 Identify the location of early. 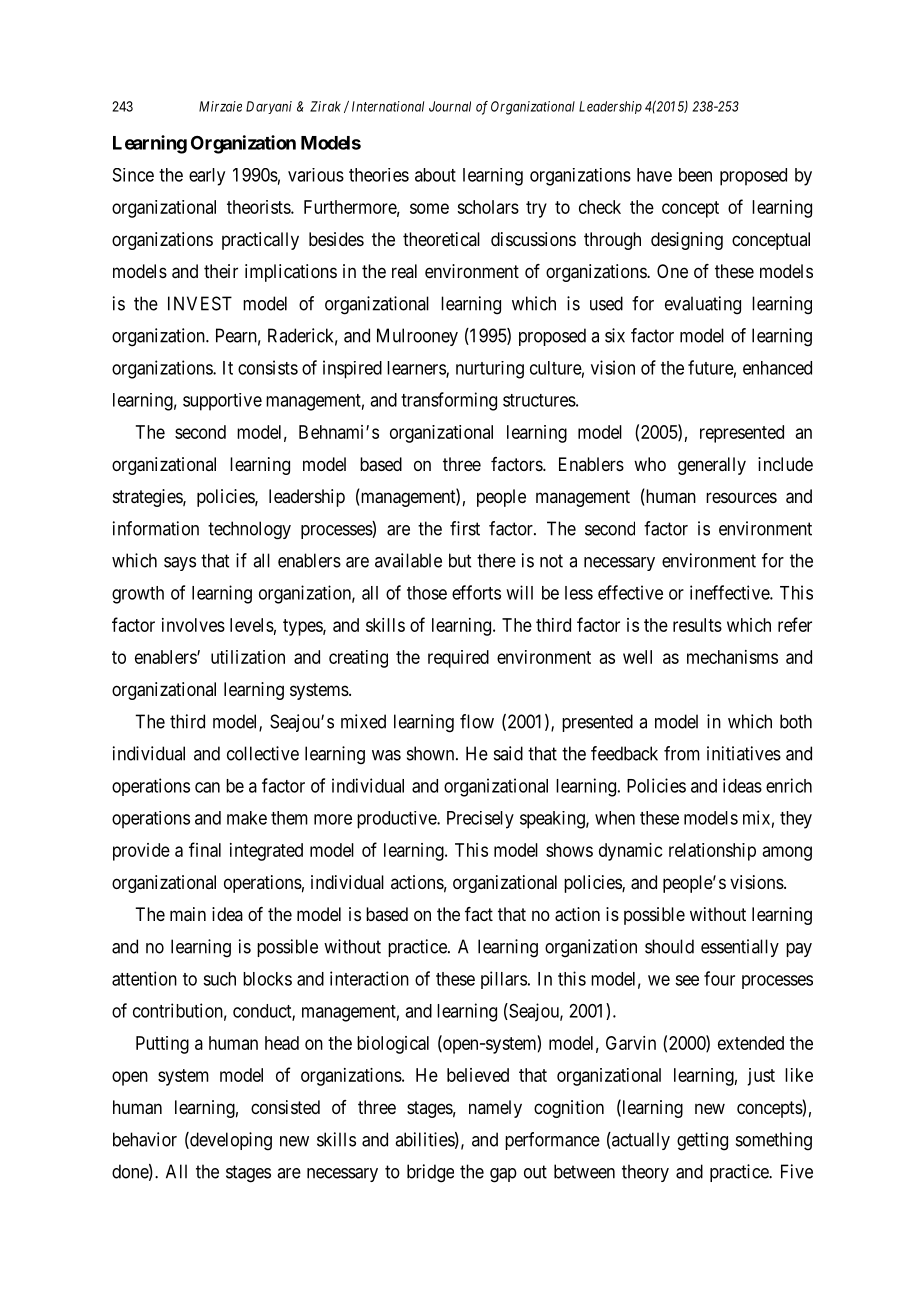
(207, 177).
